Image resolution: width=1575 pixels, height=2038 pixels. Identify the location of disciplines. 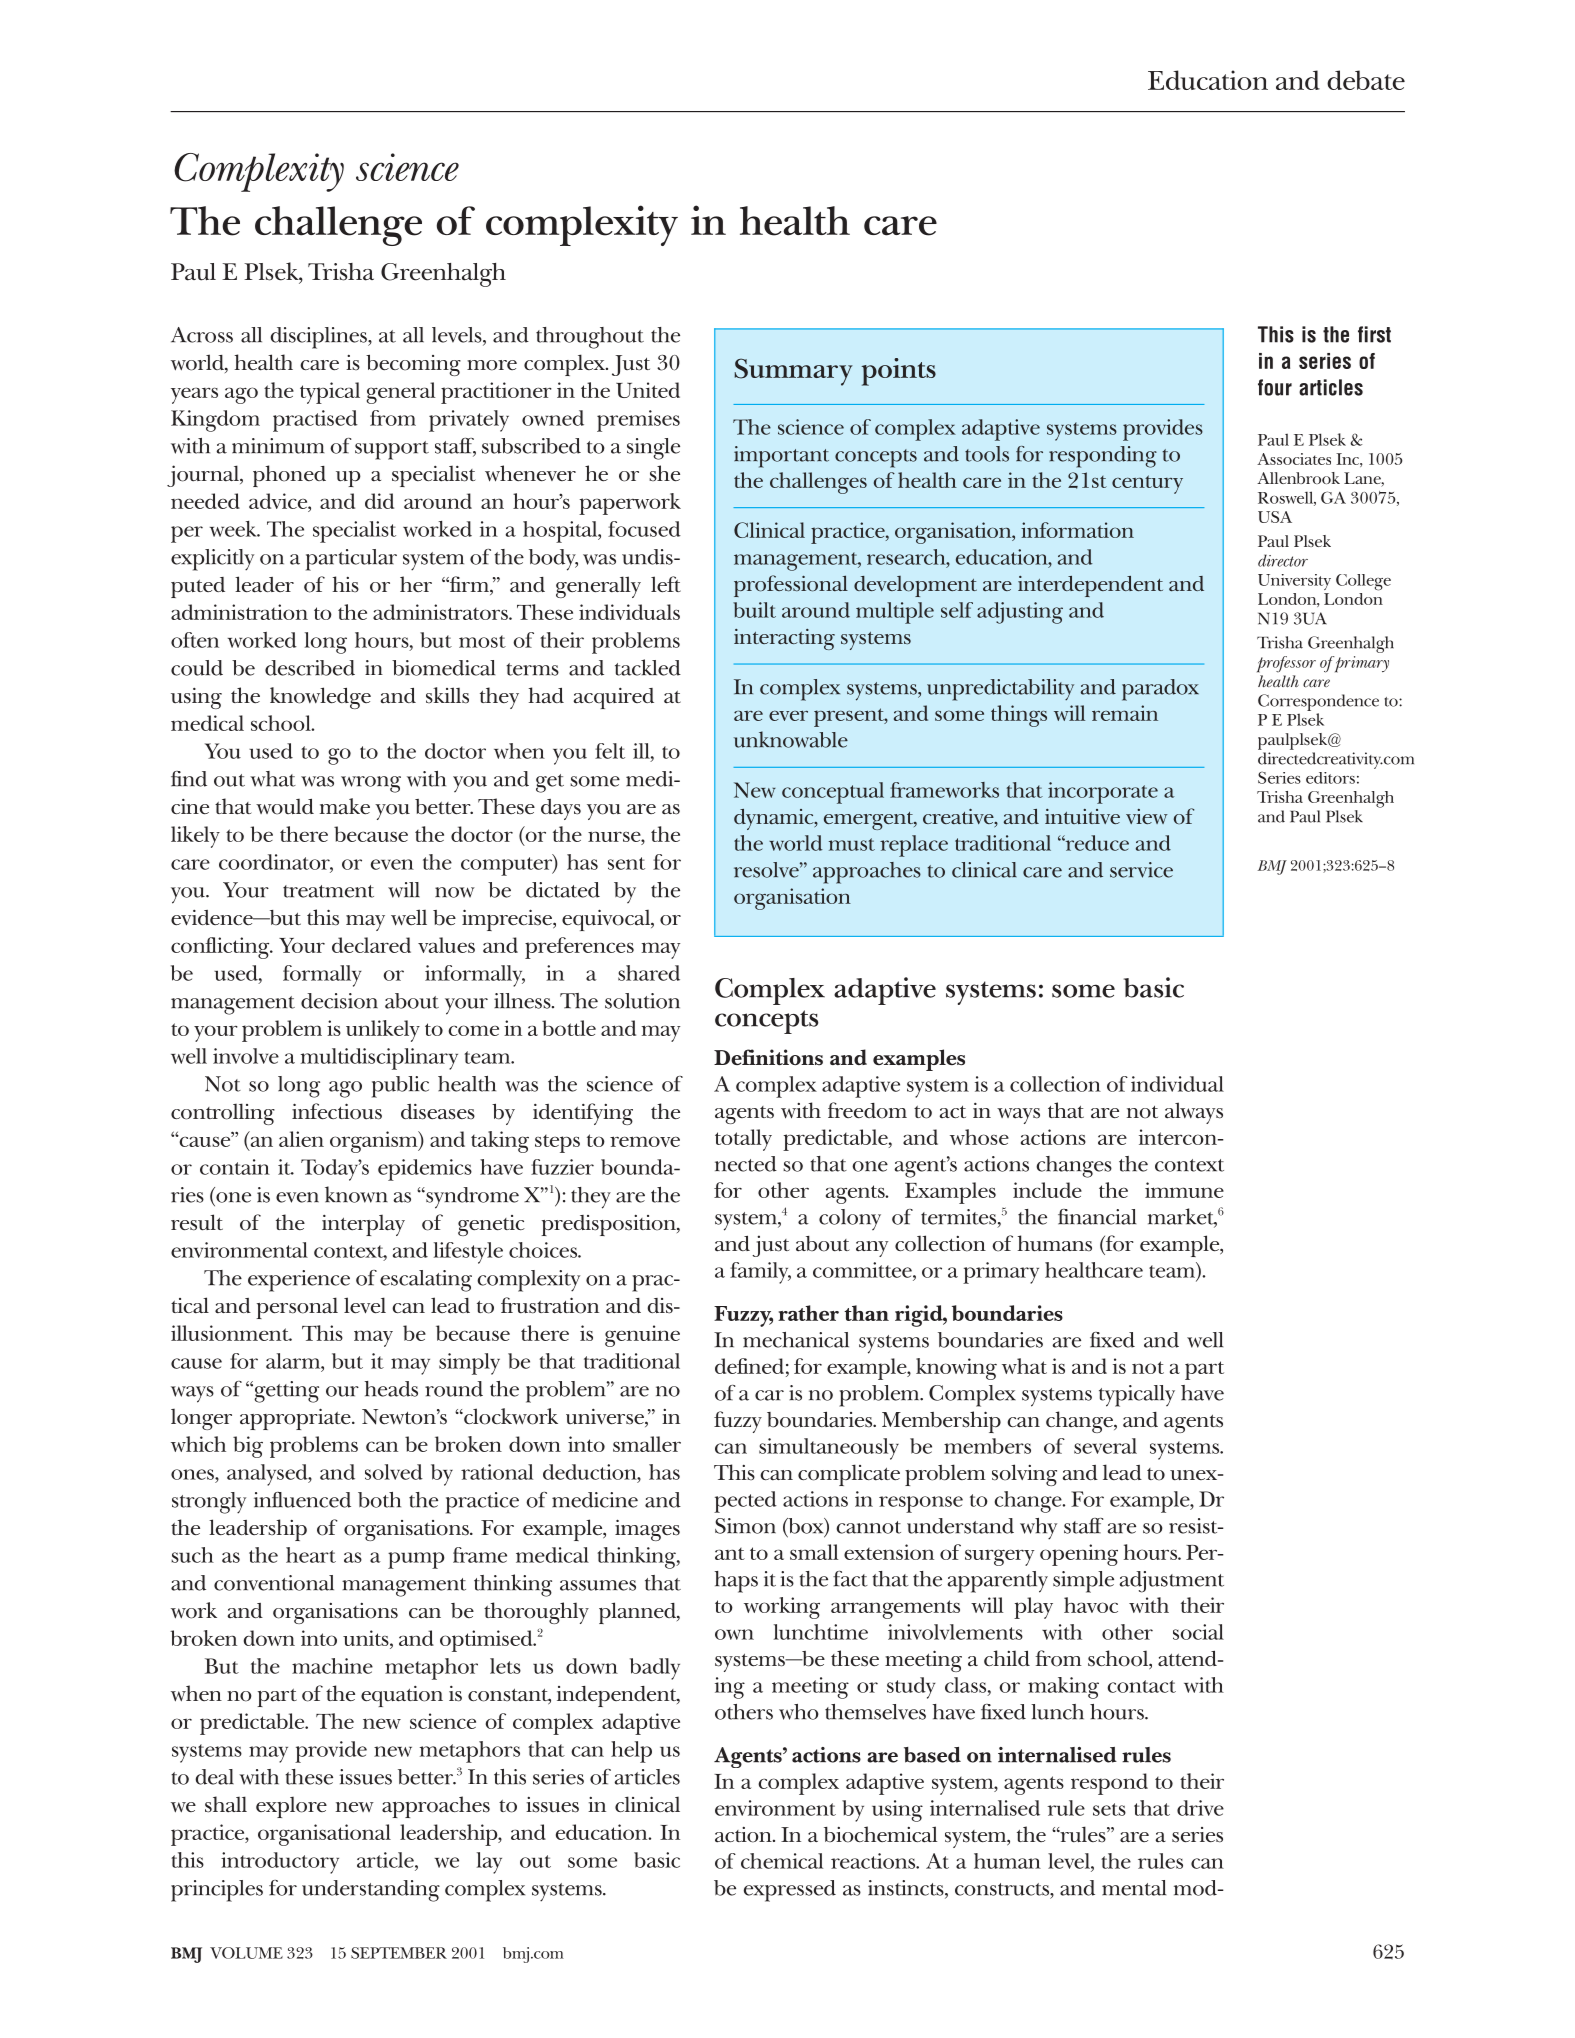
(319, 338).
